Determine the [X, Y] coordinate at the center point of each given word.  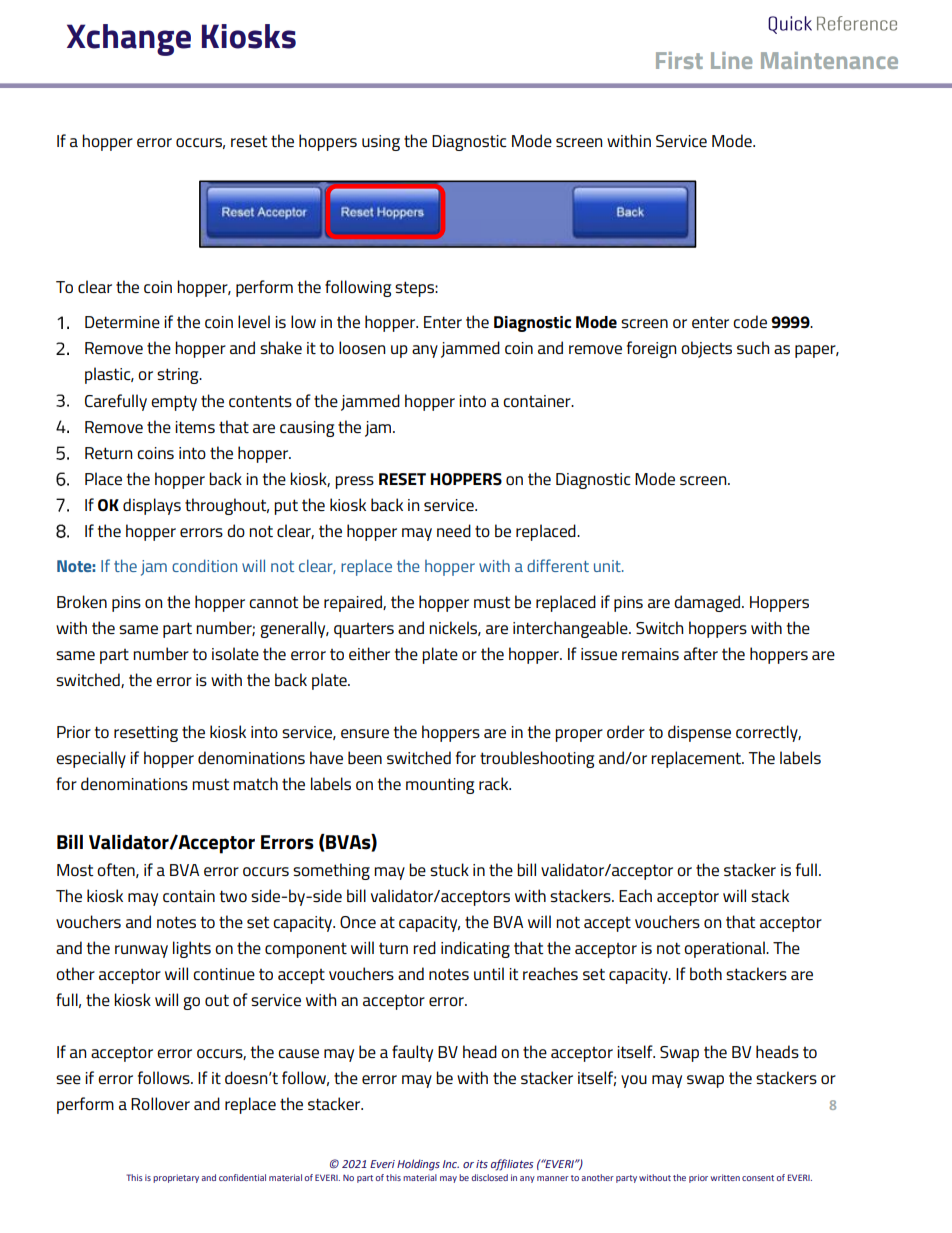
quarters [364, 630]
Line [731, 60]
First [679, 60]
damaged [707, 603]
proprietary [176, 1178]
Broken [82, 601]
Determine [122, 322]
